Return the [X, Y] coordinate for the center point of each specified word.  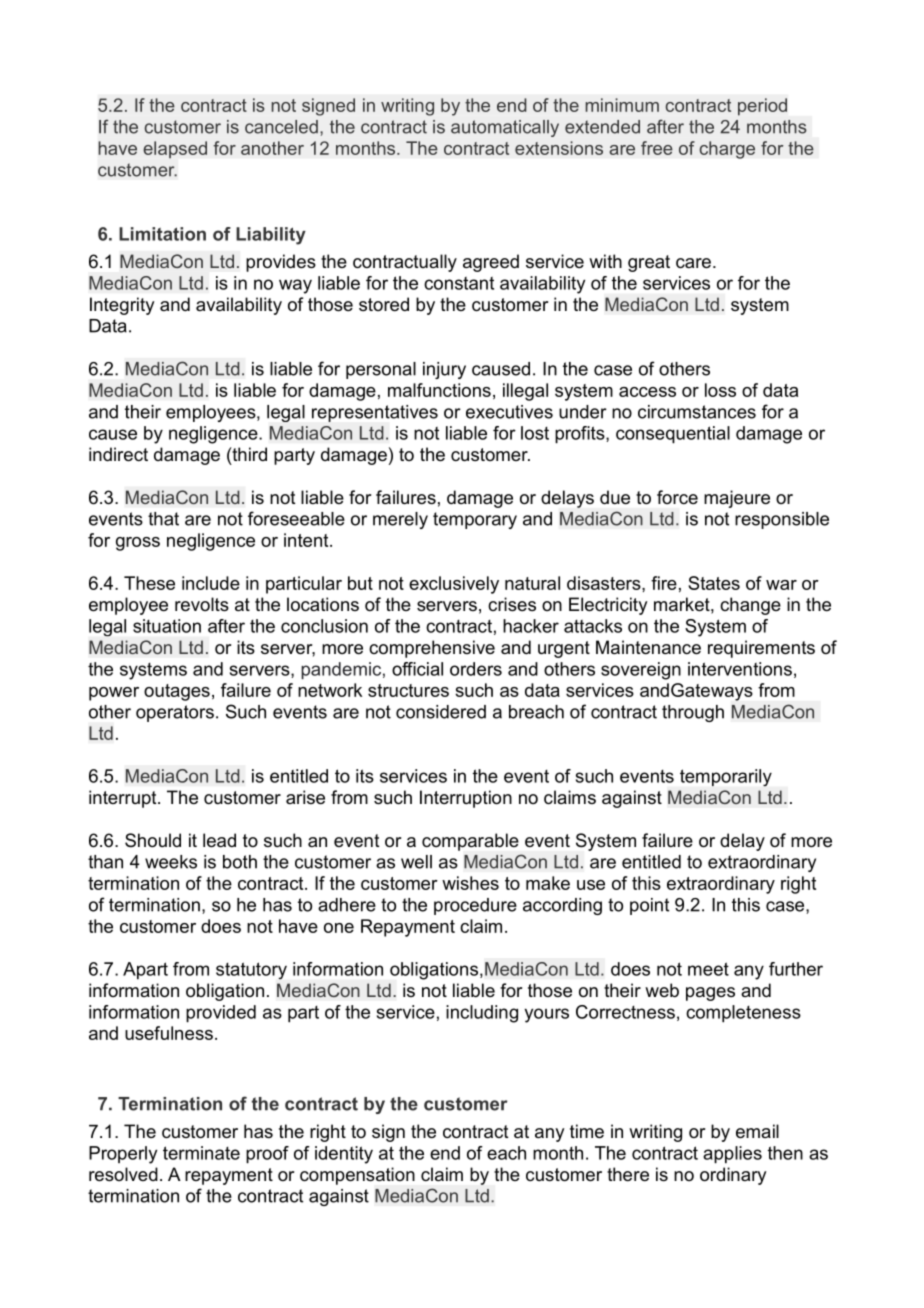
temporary [475, 520]
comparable [470, 842]
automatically [505, 128]
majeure [737, 499]
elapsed [175, 149]
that [163, 519]
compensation [357, 1176]
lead [219, 840]
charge [727, 150]
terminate [201, 1153]
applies [732, 1155]
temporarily [726, 777]
